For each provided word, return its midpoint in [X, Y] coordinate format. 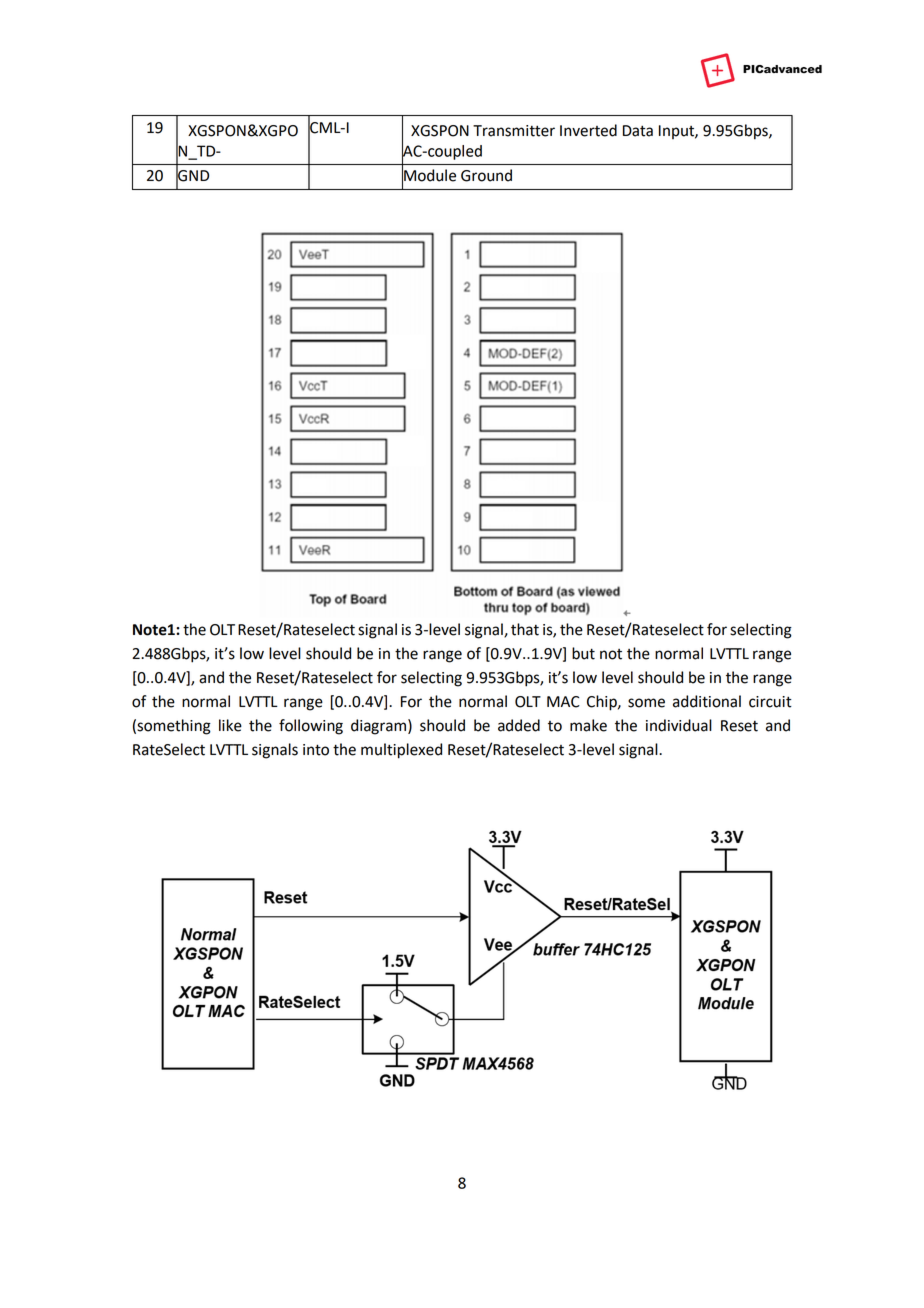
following [311, 727]
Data [638, 131]
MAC [563, 702]
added [519, 725]
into [316, 750]
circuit [770, 702]
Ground [486, 175]
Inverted [588, 130]
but [583, 653]
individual [679, 725]
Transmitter [514, 131]
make [588, 725]
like [230, 725]
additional [707, 701]
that [525, 629]
